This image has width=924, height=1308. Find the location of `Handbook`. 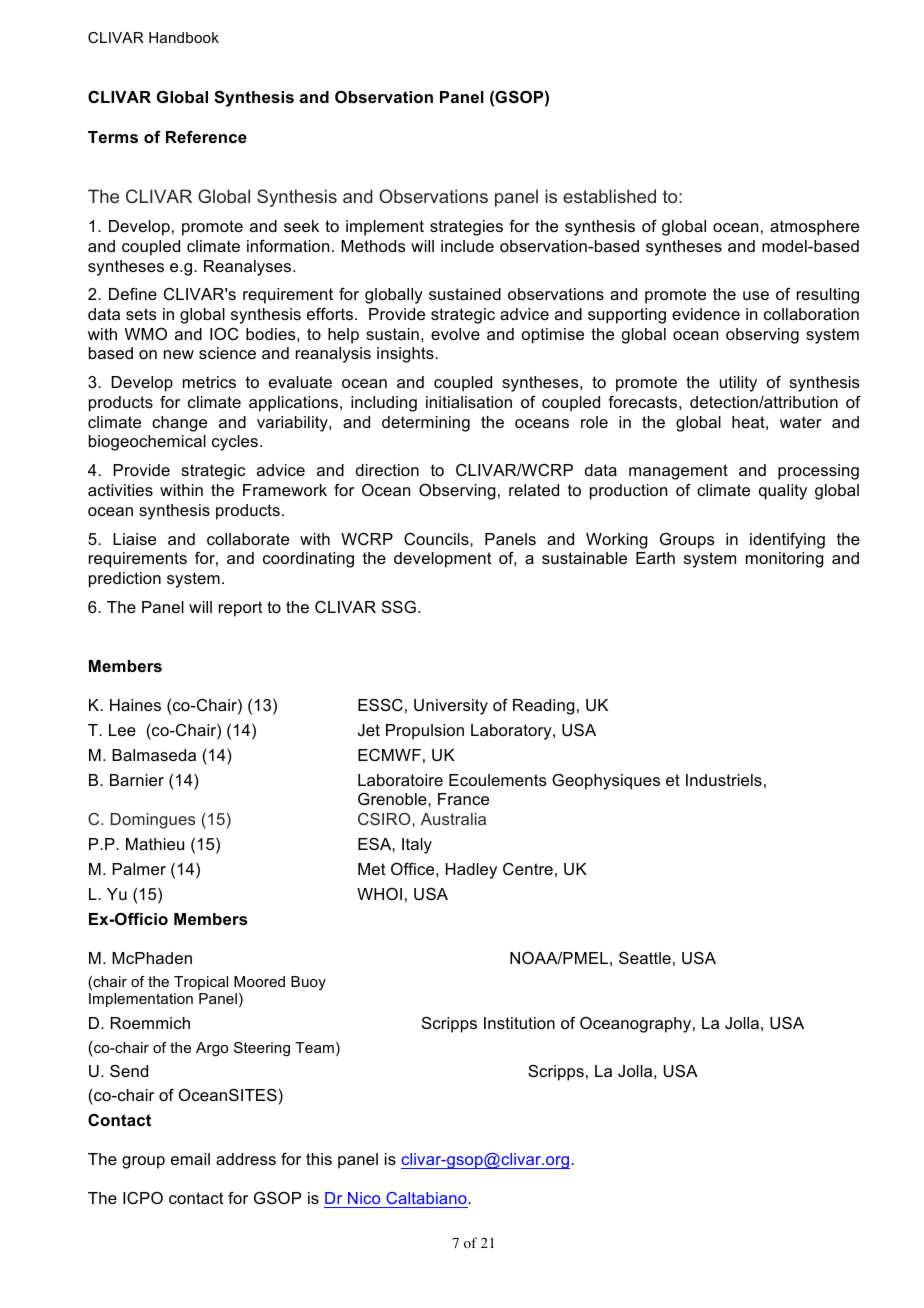

Handbook is located at coordinates (184, 37).
